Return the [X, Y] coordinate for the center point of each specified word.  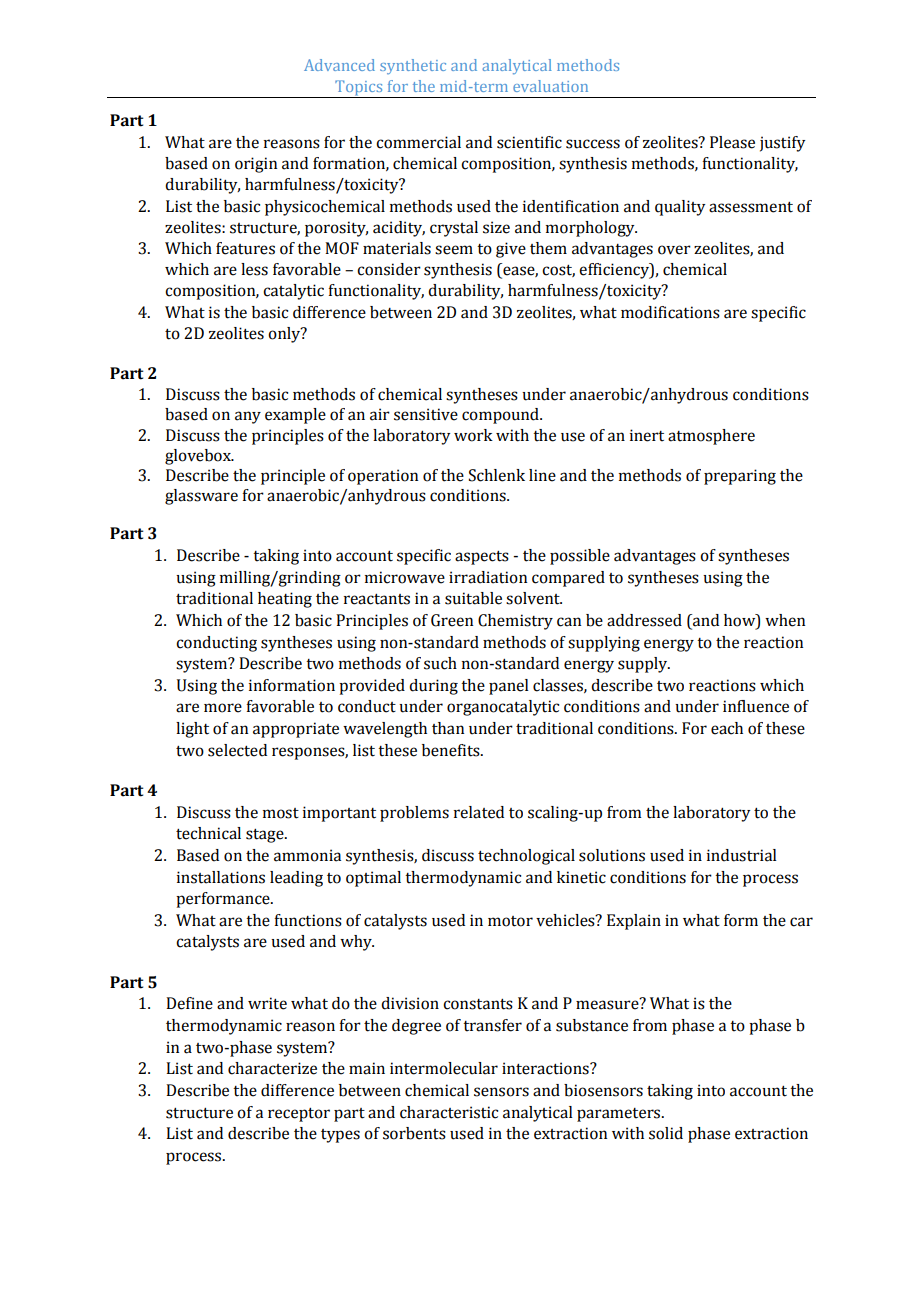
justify [782, 144]
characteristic [449, 1112]
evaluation [550, 86]
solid [666, 1133]
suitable [473, 598]
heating [285, 600]
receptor [299, 1115]
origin [256, 165]
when [785, 620]
